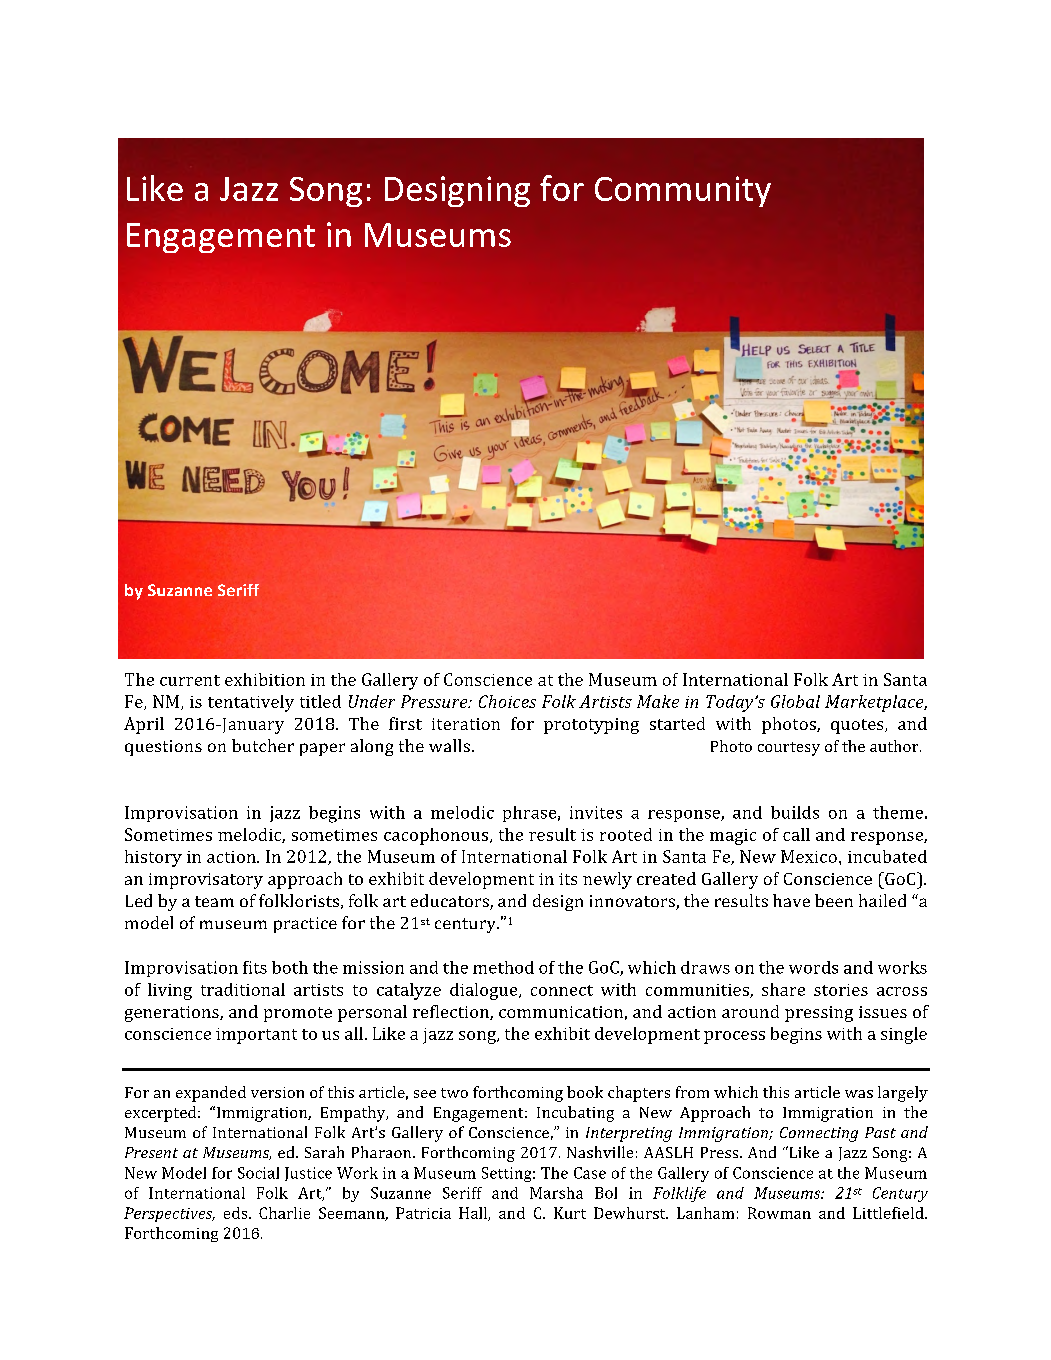 The width and height of the page is (1051, 1360). Describe the element at coordinates (809, 856) in the page. I see `Mexico` at that location.
